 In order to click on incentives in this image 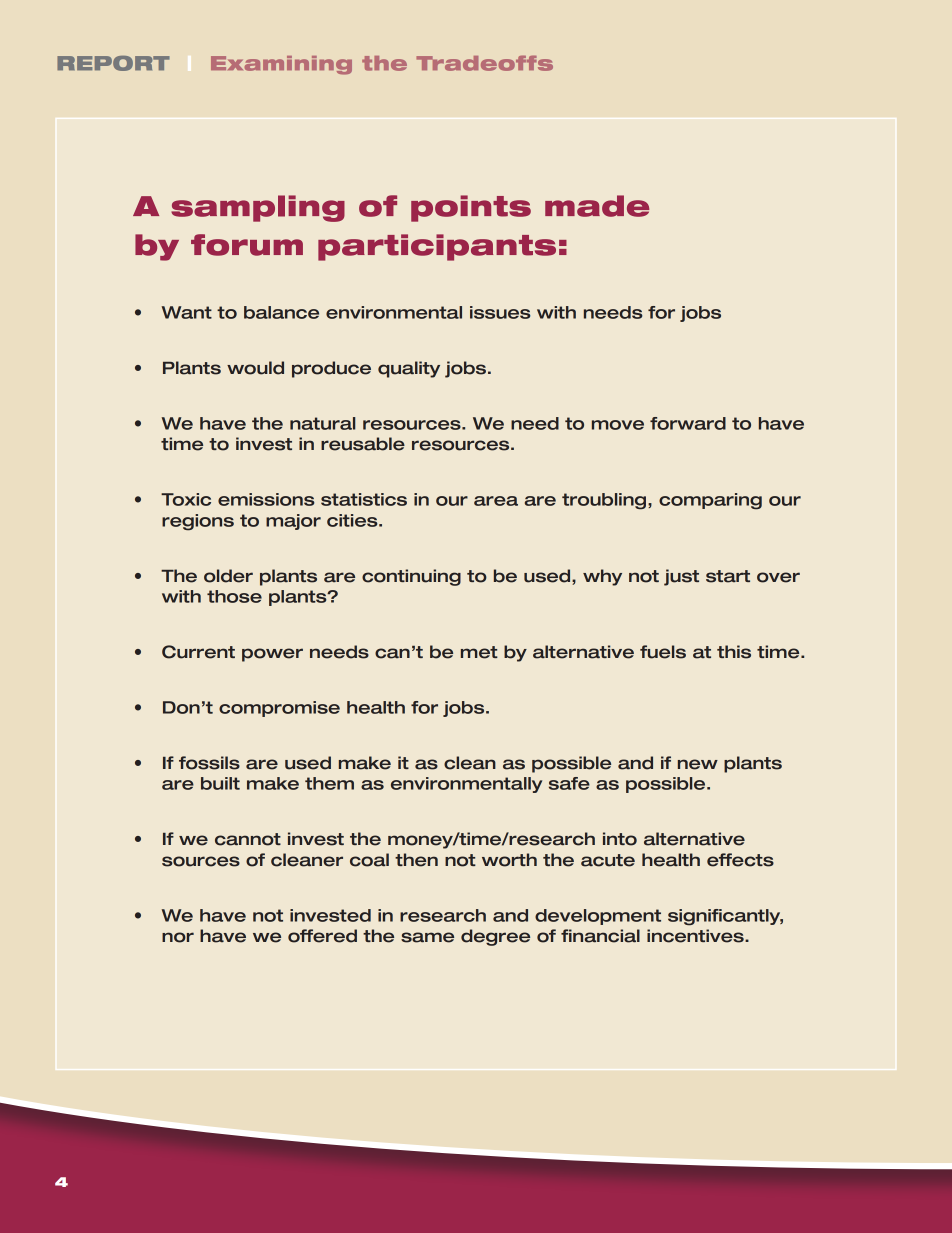, I will do `click(696, 936)`.
